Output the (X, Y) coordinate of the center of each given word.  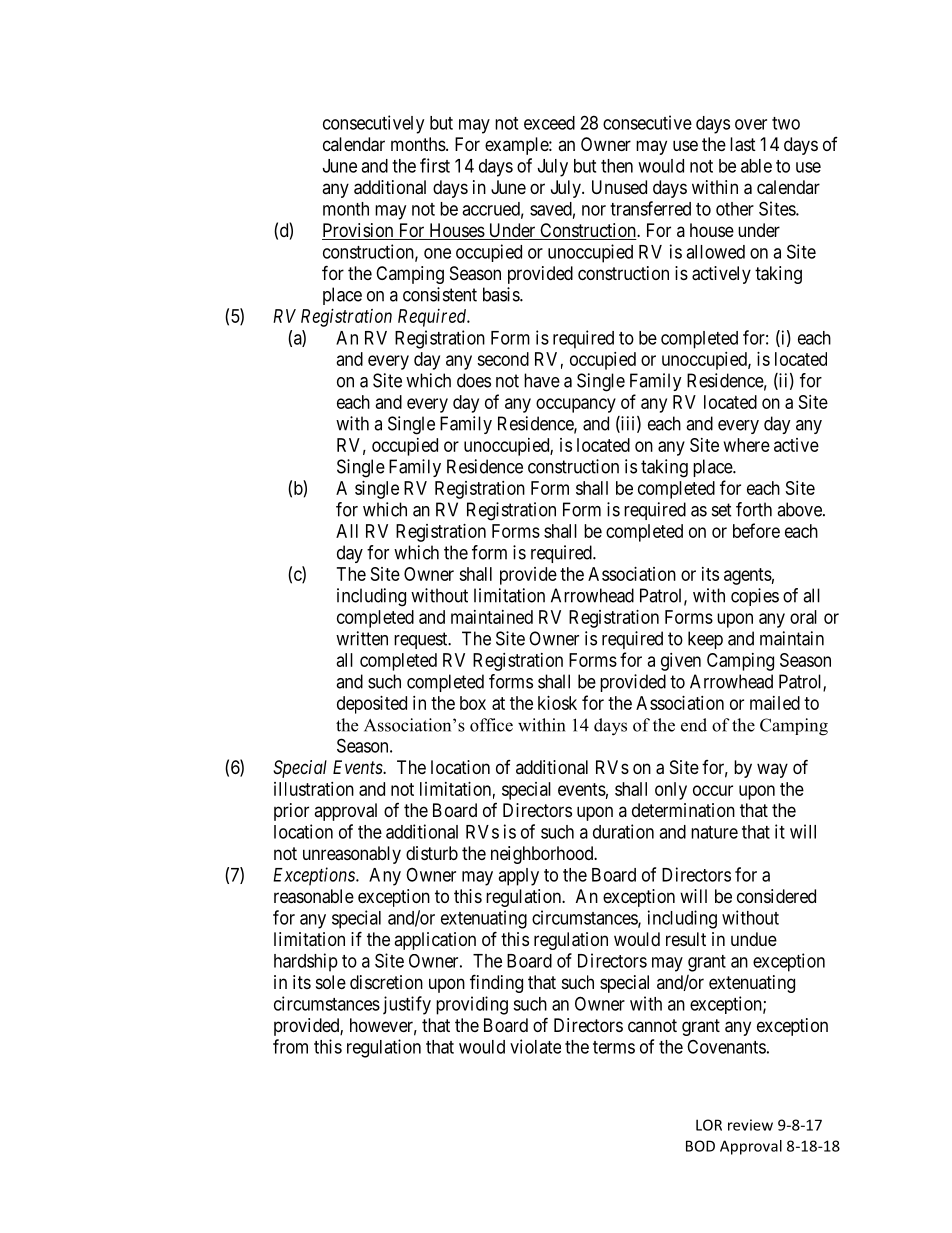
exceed (549, 123)
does (474, 380)
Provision (359, 231)
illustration (314, 789)
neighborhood (543, 855)
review (750, 1125)
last (743, 144)
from (290, 1046)
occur (713, 790)
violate (535, 1046)
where (747, 445)
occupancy (576, 405)
